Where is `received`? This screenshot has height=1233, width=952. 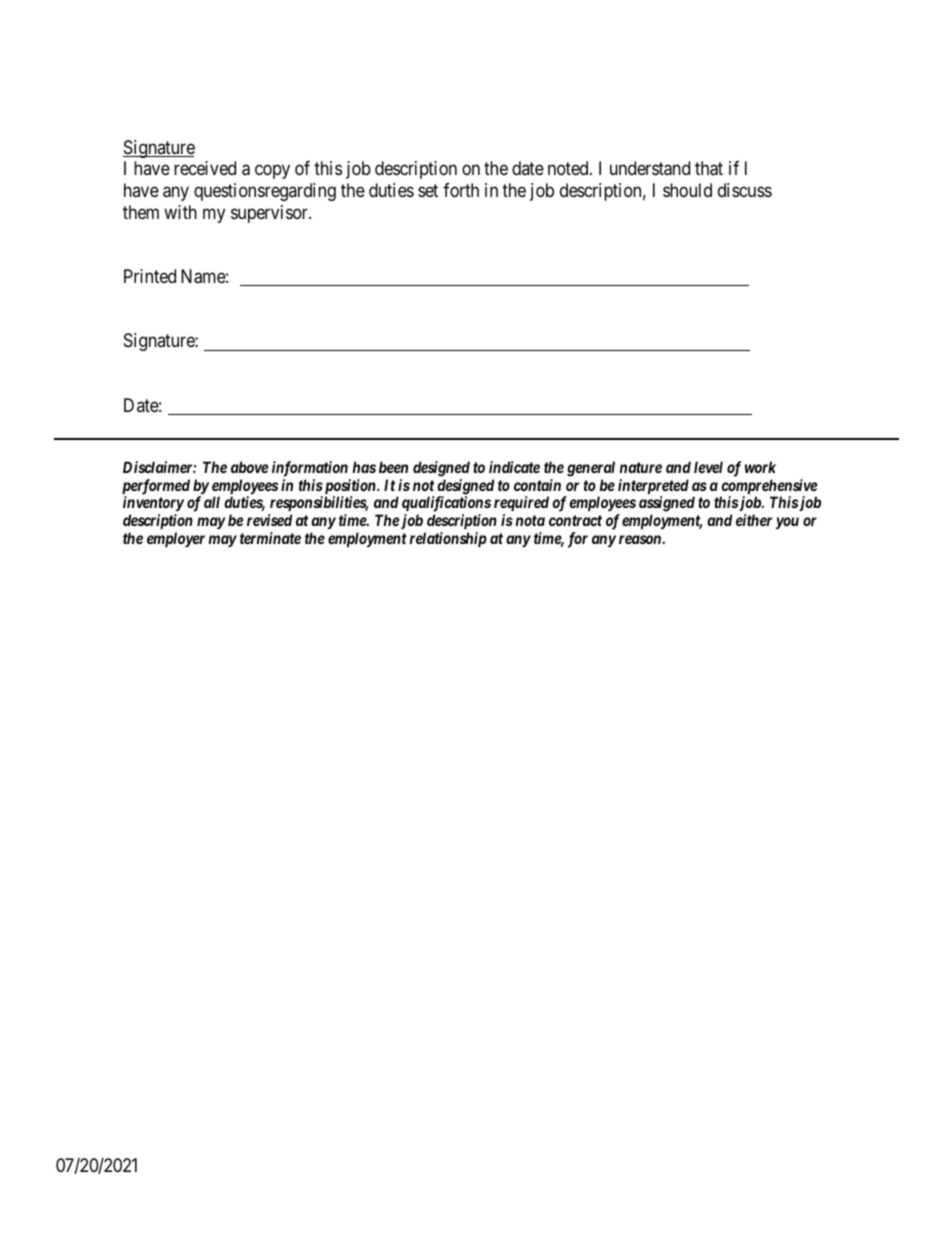 received is located at coordinates (205, 168).
